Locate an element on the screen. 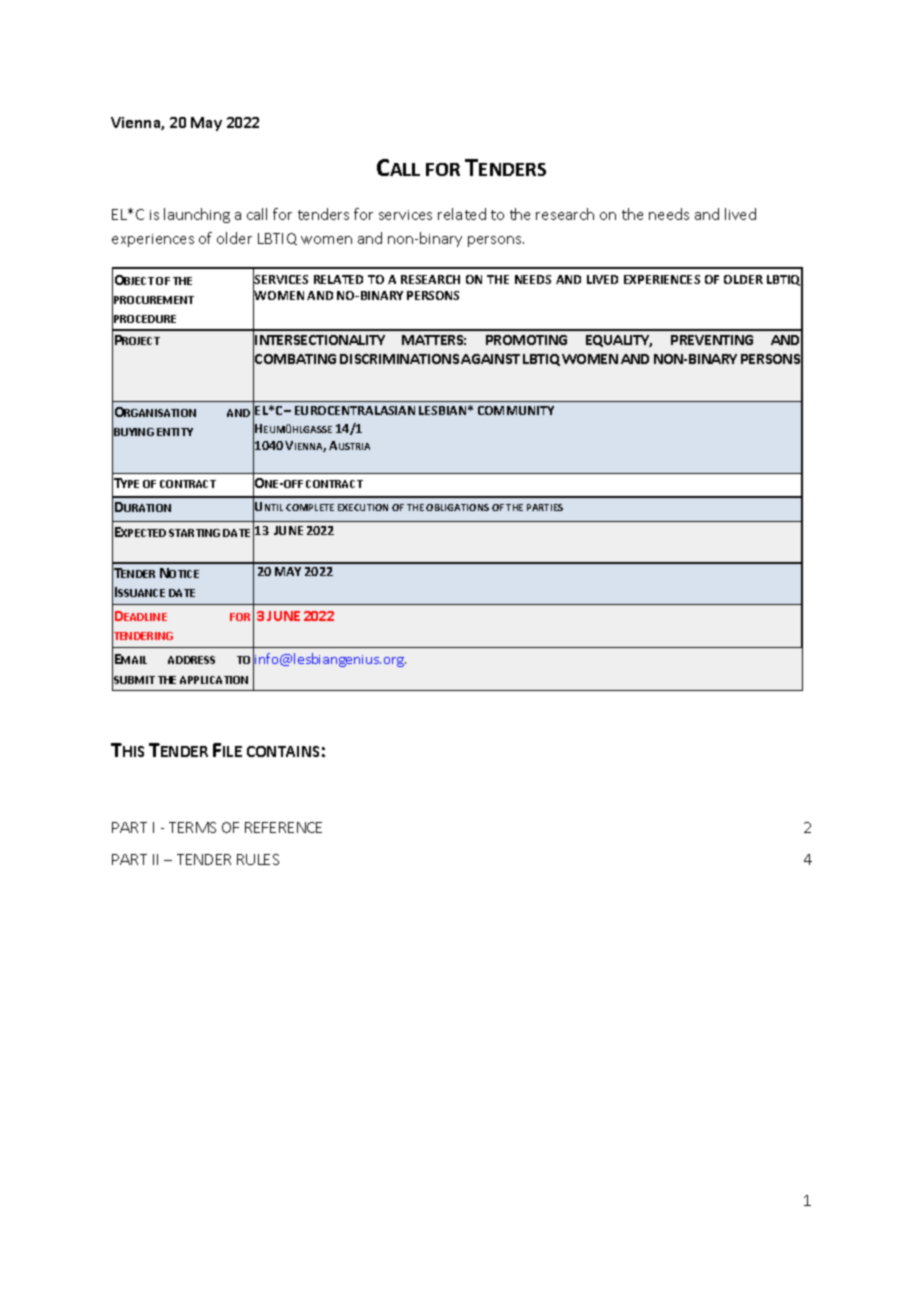  RULES is located at coordinates (258, 859).
